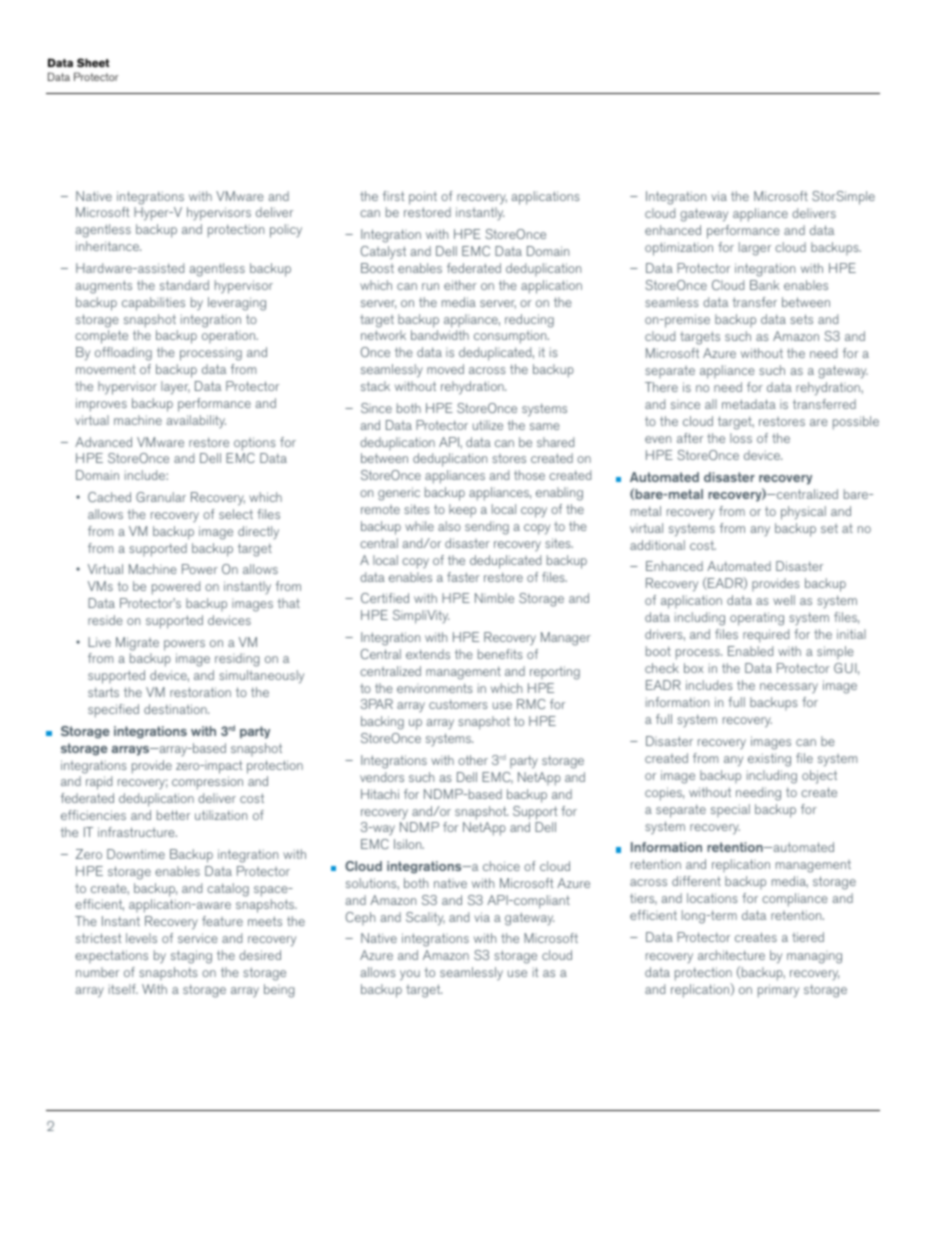 The height and width of the screenshot is (1233, 952). I want to click on layer, so click(175, 388).
